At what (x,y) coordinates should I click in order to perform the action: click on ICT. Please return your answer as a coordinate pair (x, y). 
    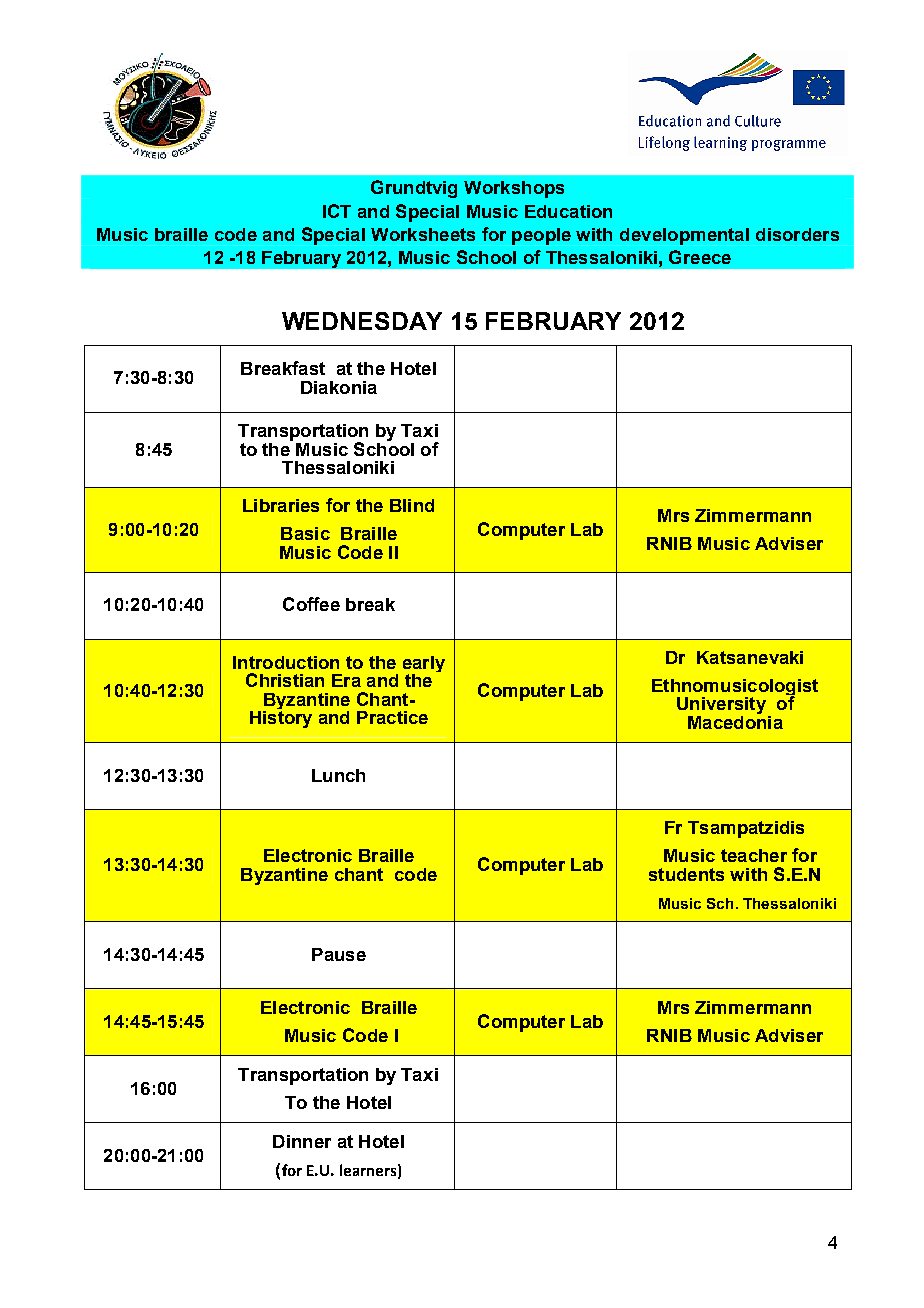
    Looking at the image, I should click on (337, 211).
